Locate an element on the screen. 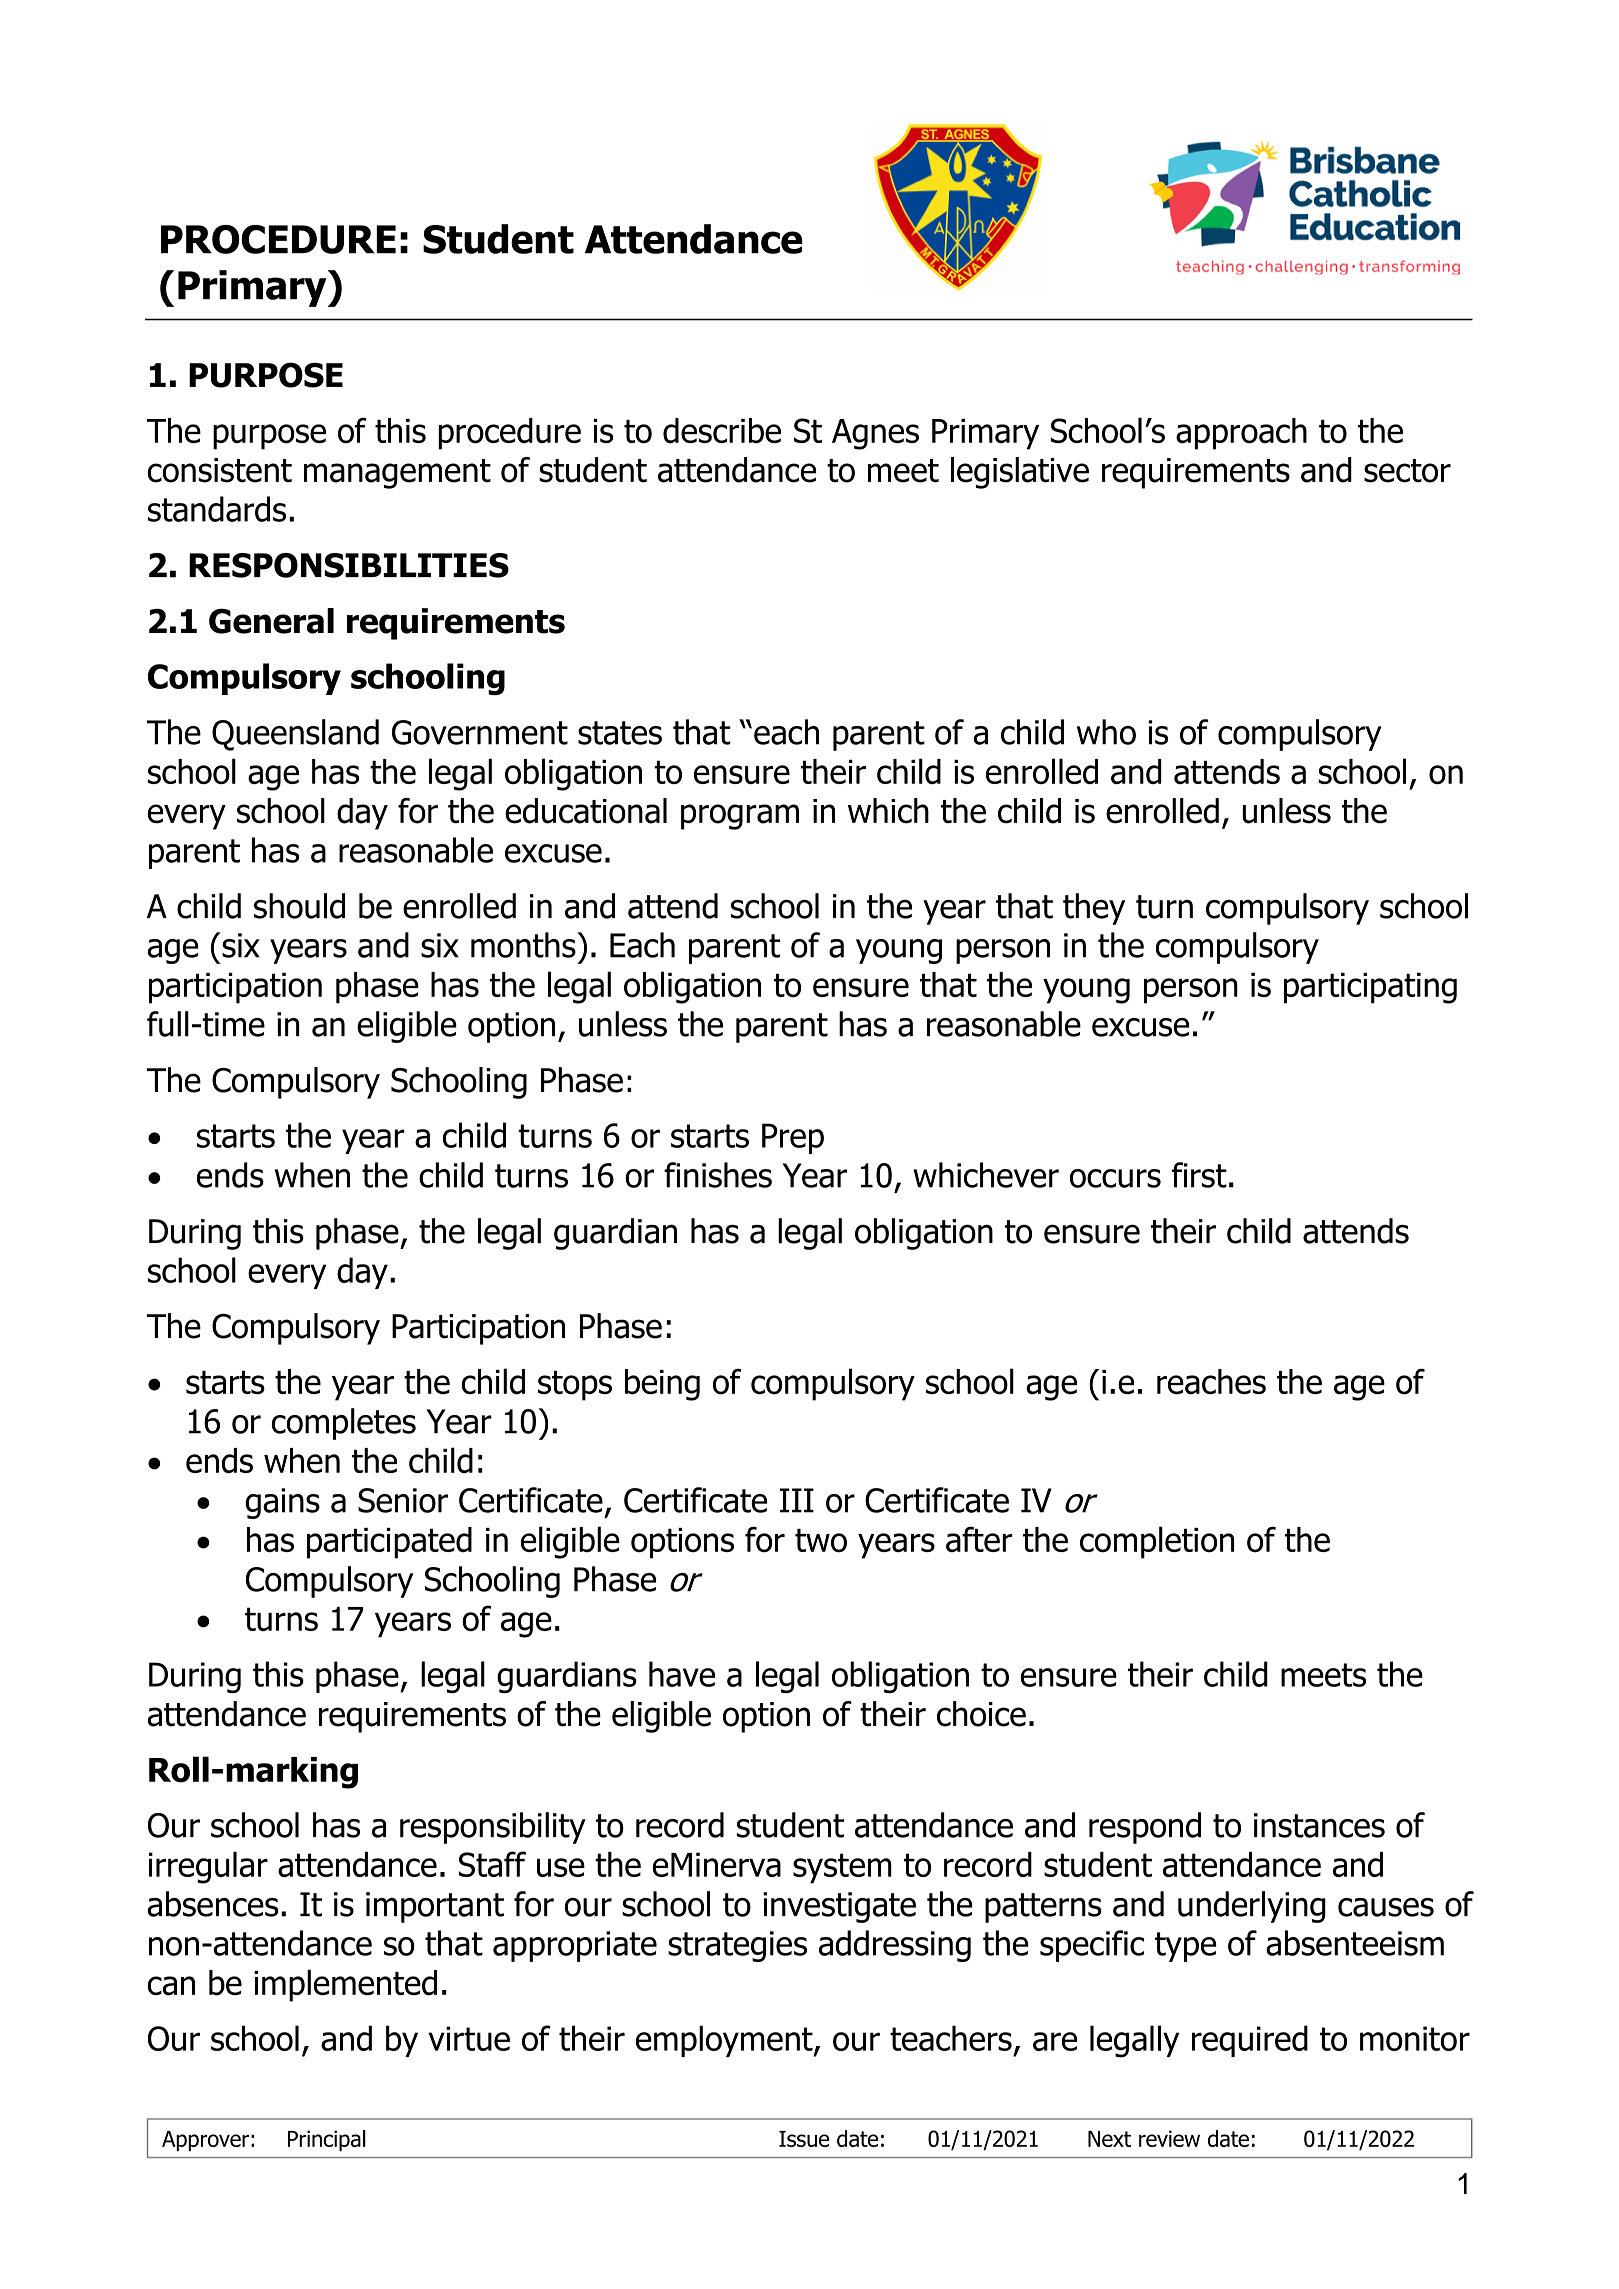 Image resolution: width=1619 pixels, height=2289 pixels. first is located at coordinates (1199, 1175).
